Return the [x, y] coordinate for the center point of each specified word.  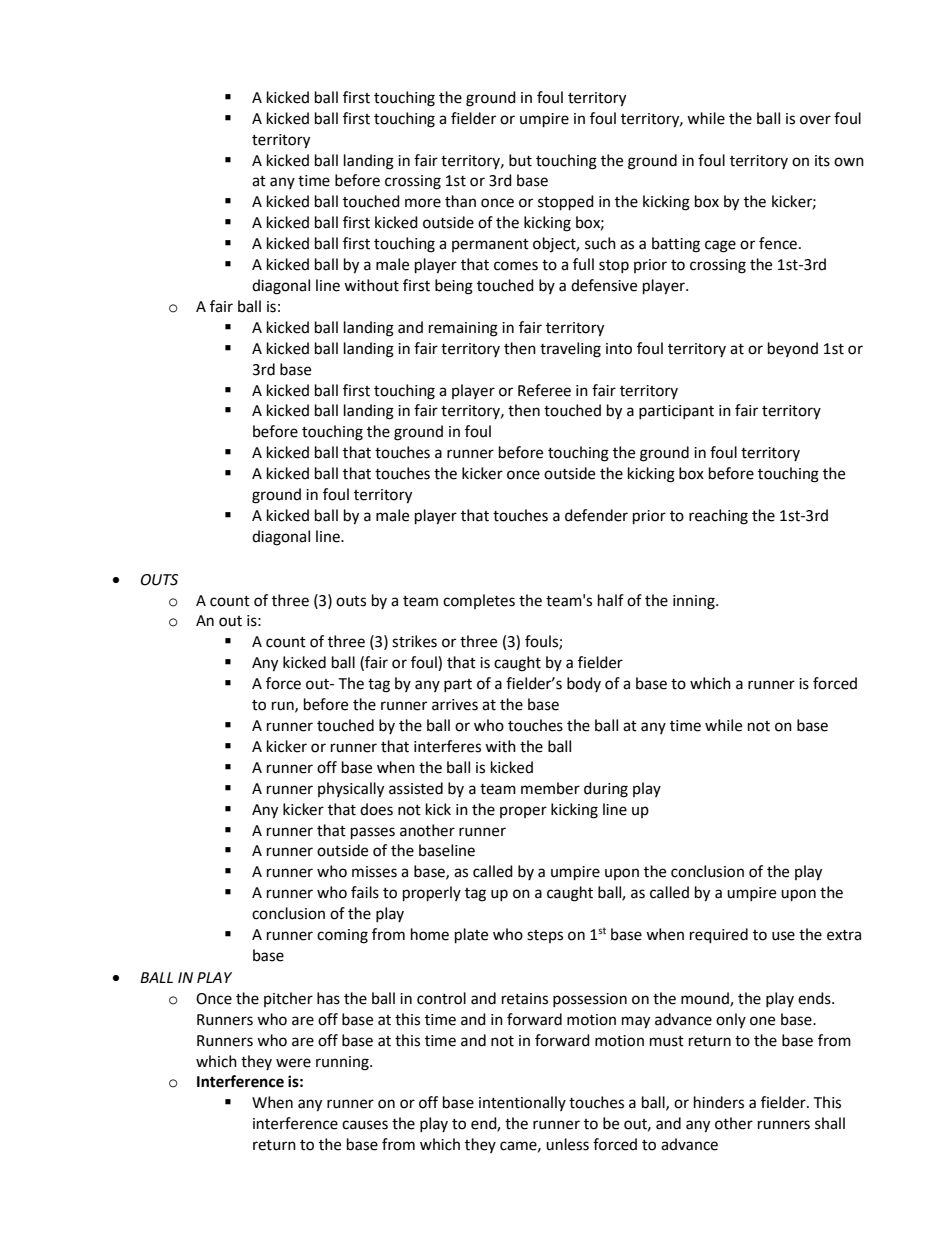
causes [365, 1125]
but [520, 160]
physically [351, 790]
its [822, 161]
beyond [793, 349]
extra [844, 935]
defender [596, 515]
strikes [414, 641]
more [423, 203]
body [584, 684]
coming [342, 936]
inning [695, 602]
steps [545, 936]
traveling [570, 350]
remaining [463, 329]
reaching [718, 517]
